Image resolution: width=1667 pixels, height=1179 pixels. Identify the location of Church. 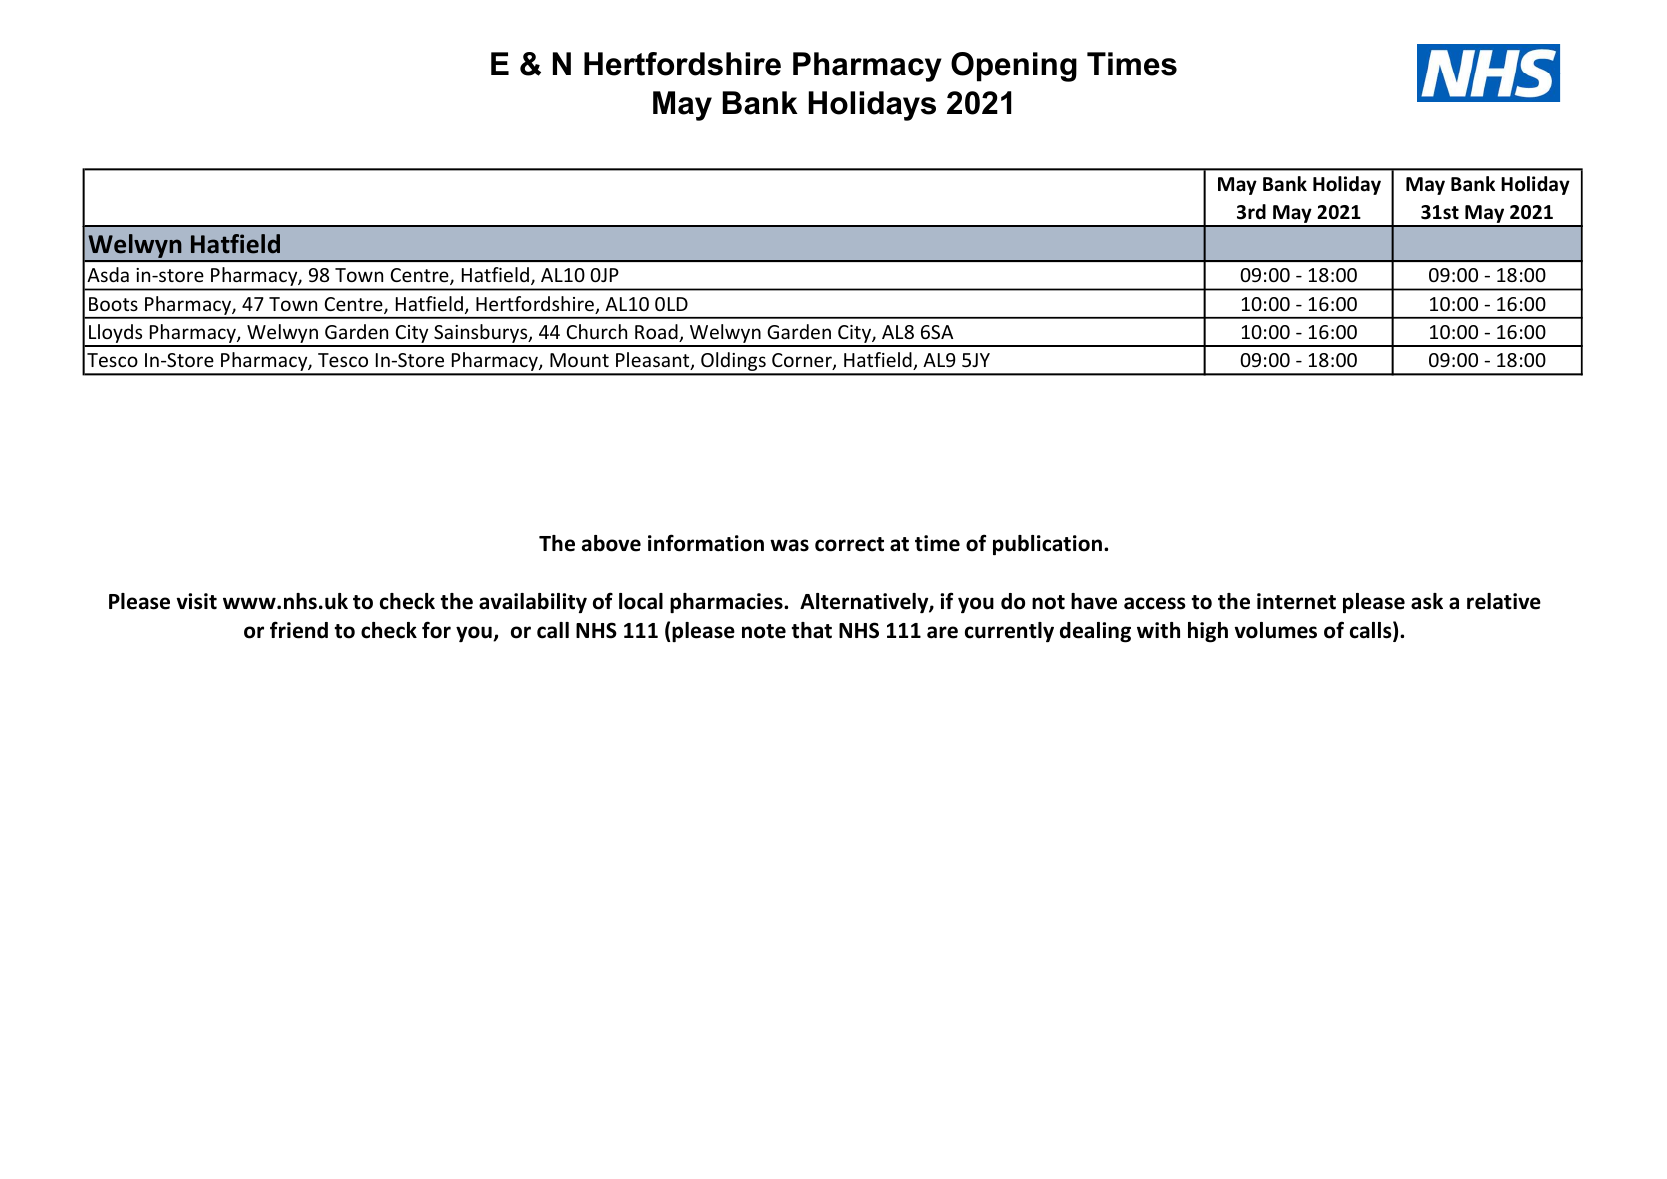
(597, 331).
